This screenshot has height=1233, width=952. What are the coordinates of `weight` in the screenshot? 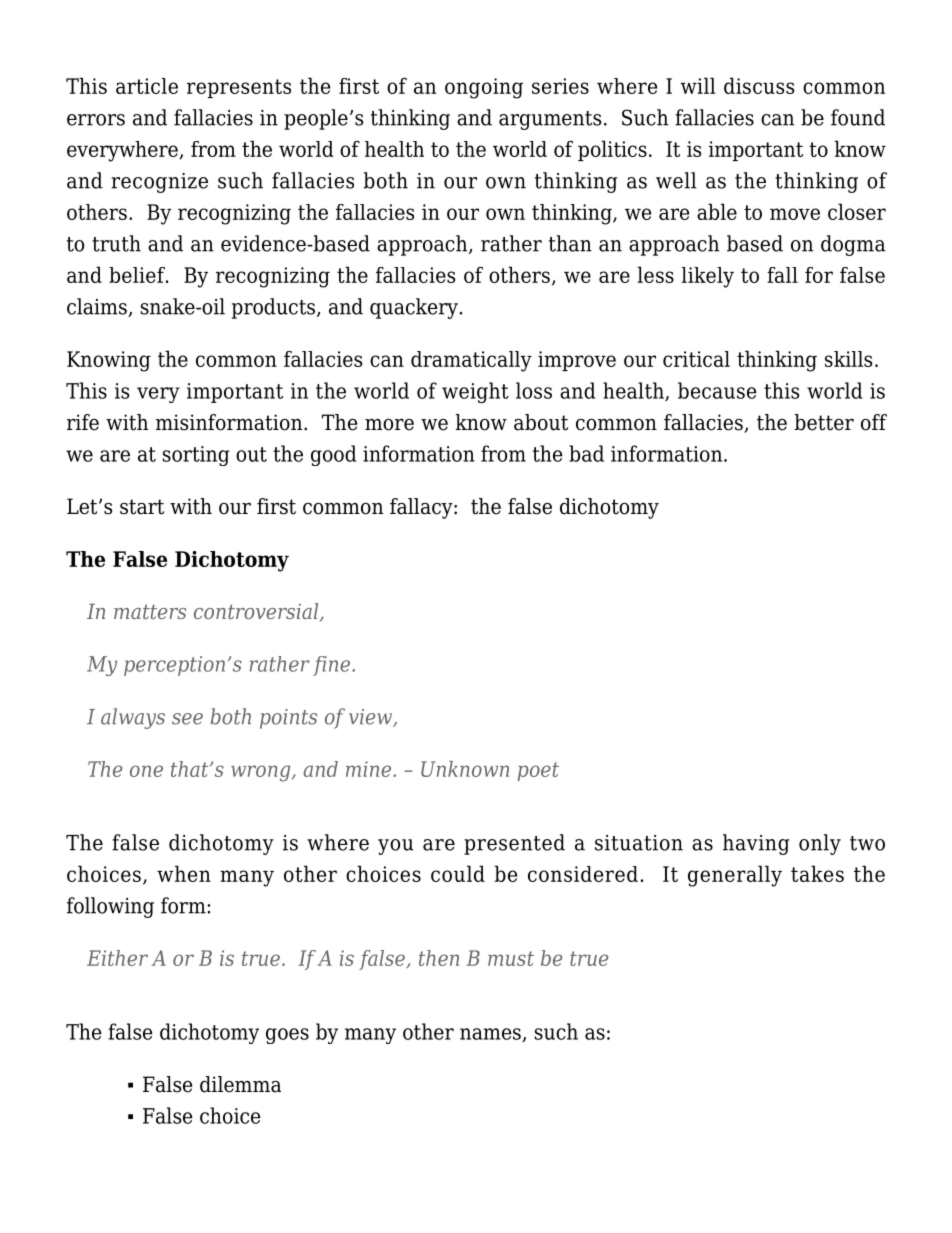 It's located at (475, 392).
